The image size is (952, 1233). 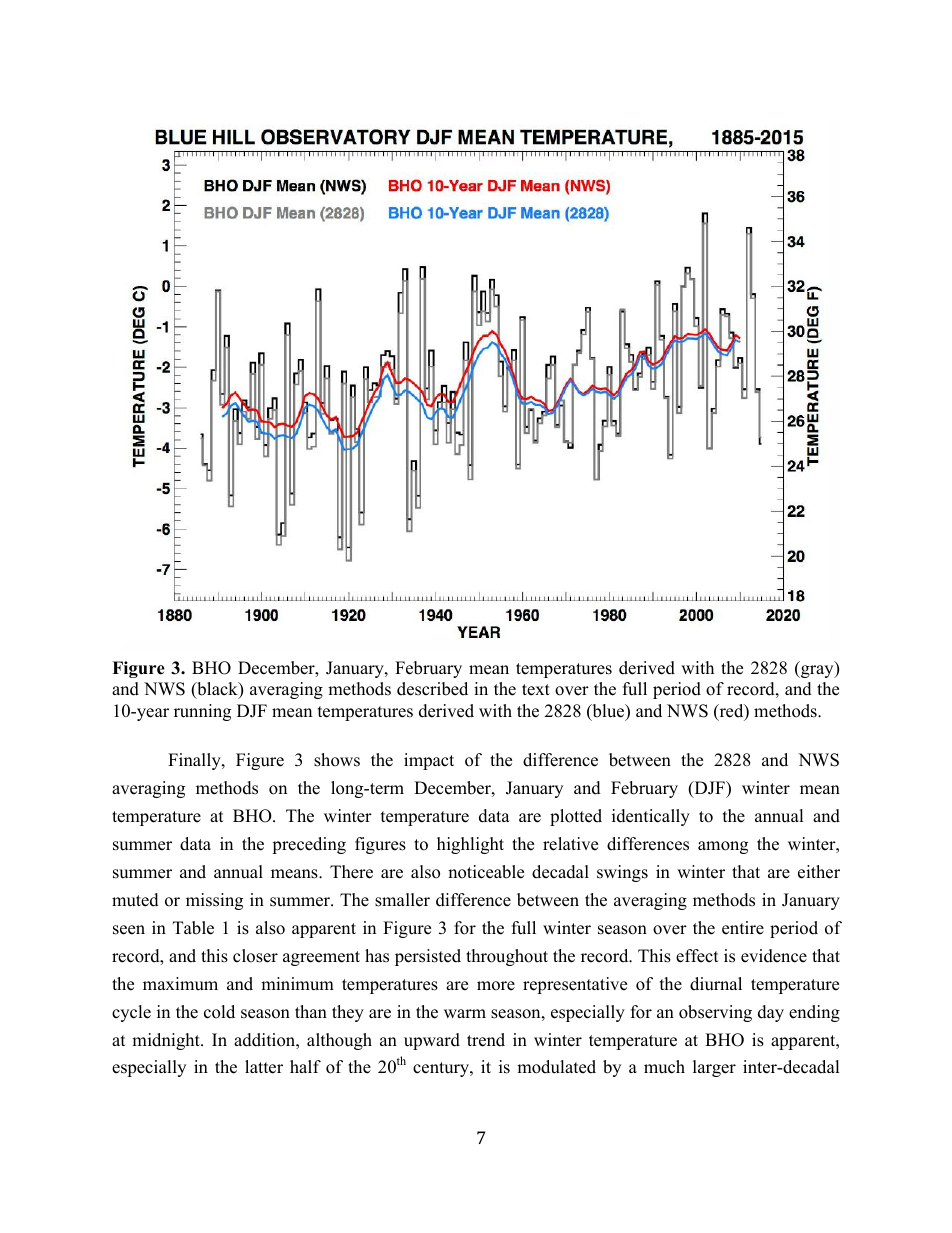 I want to click on running, so click(x=202, y=712).
